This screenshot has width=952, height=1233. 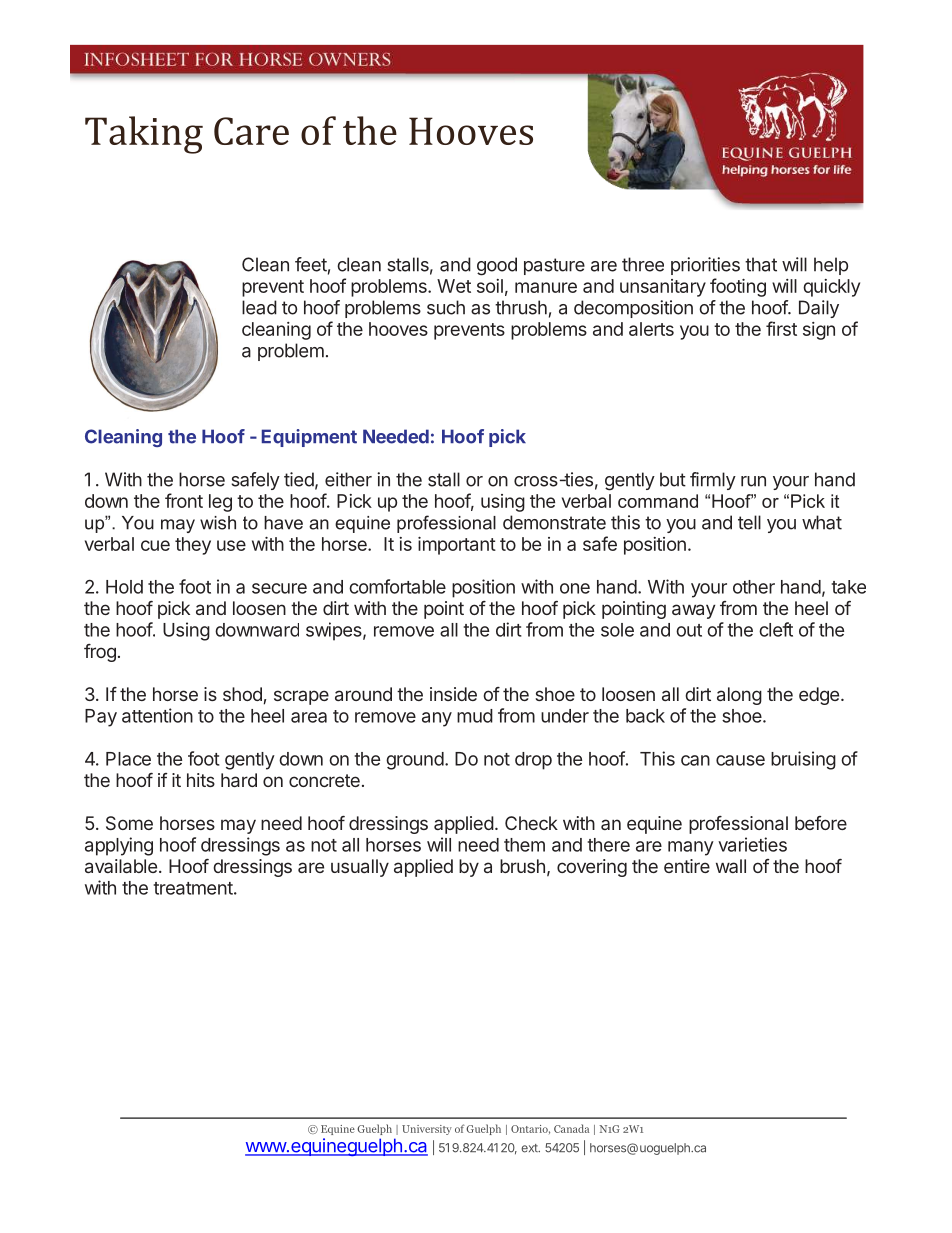 What do you see at coordinates (497, 266) in the screenshot?
I see `good` at bounding box center [497, 266].
